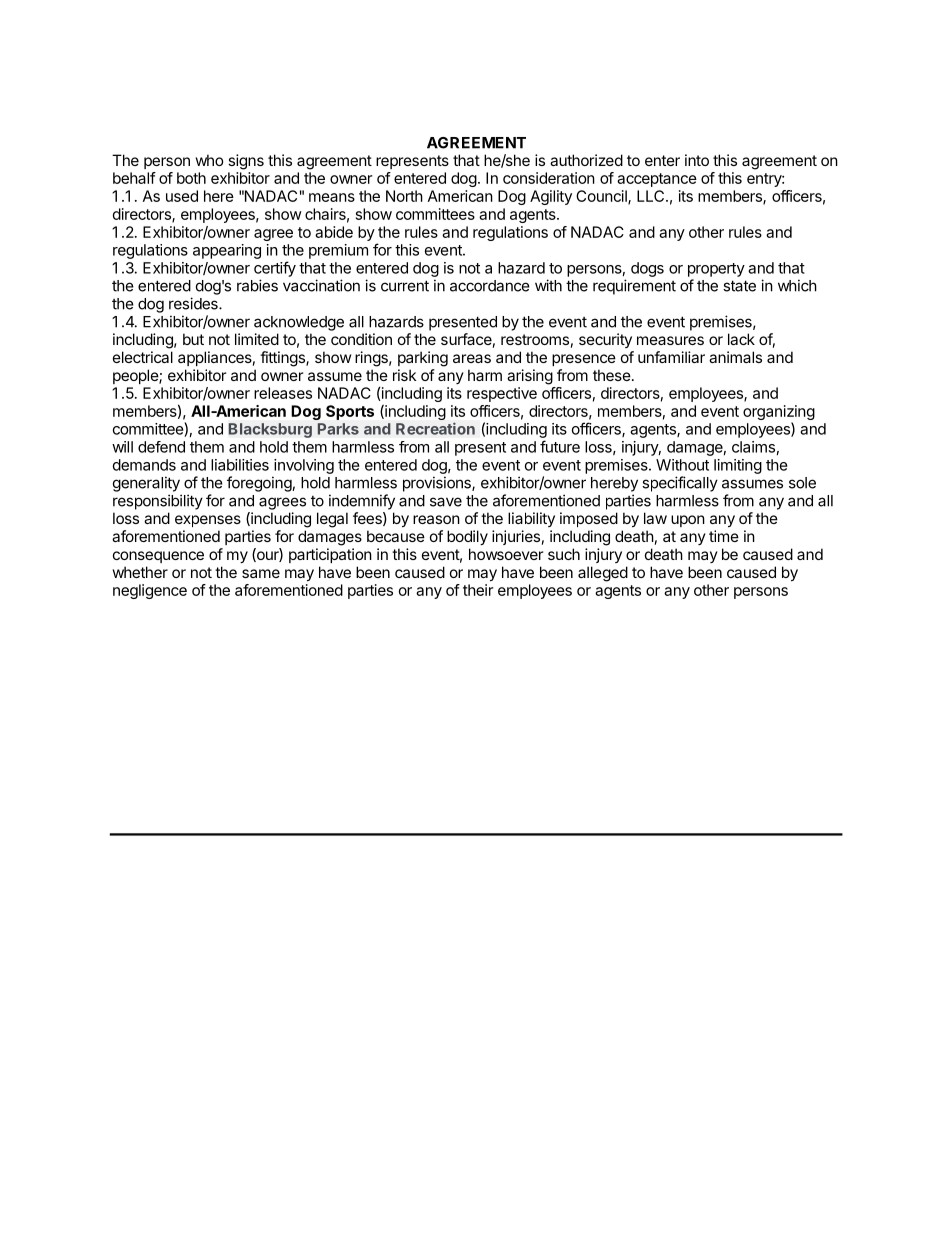  What do you see at coordinates (549, 178) in the screenshot?
I see `consideration` at bounding box center [549, 178].
